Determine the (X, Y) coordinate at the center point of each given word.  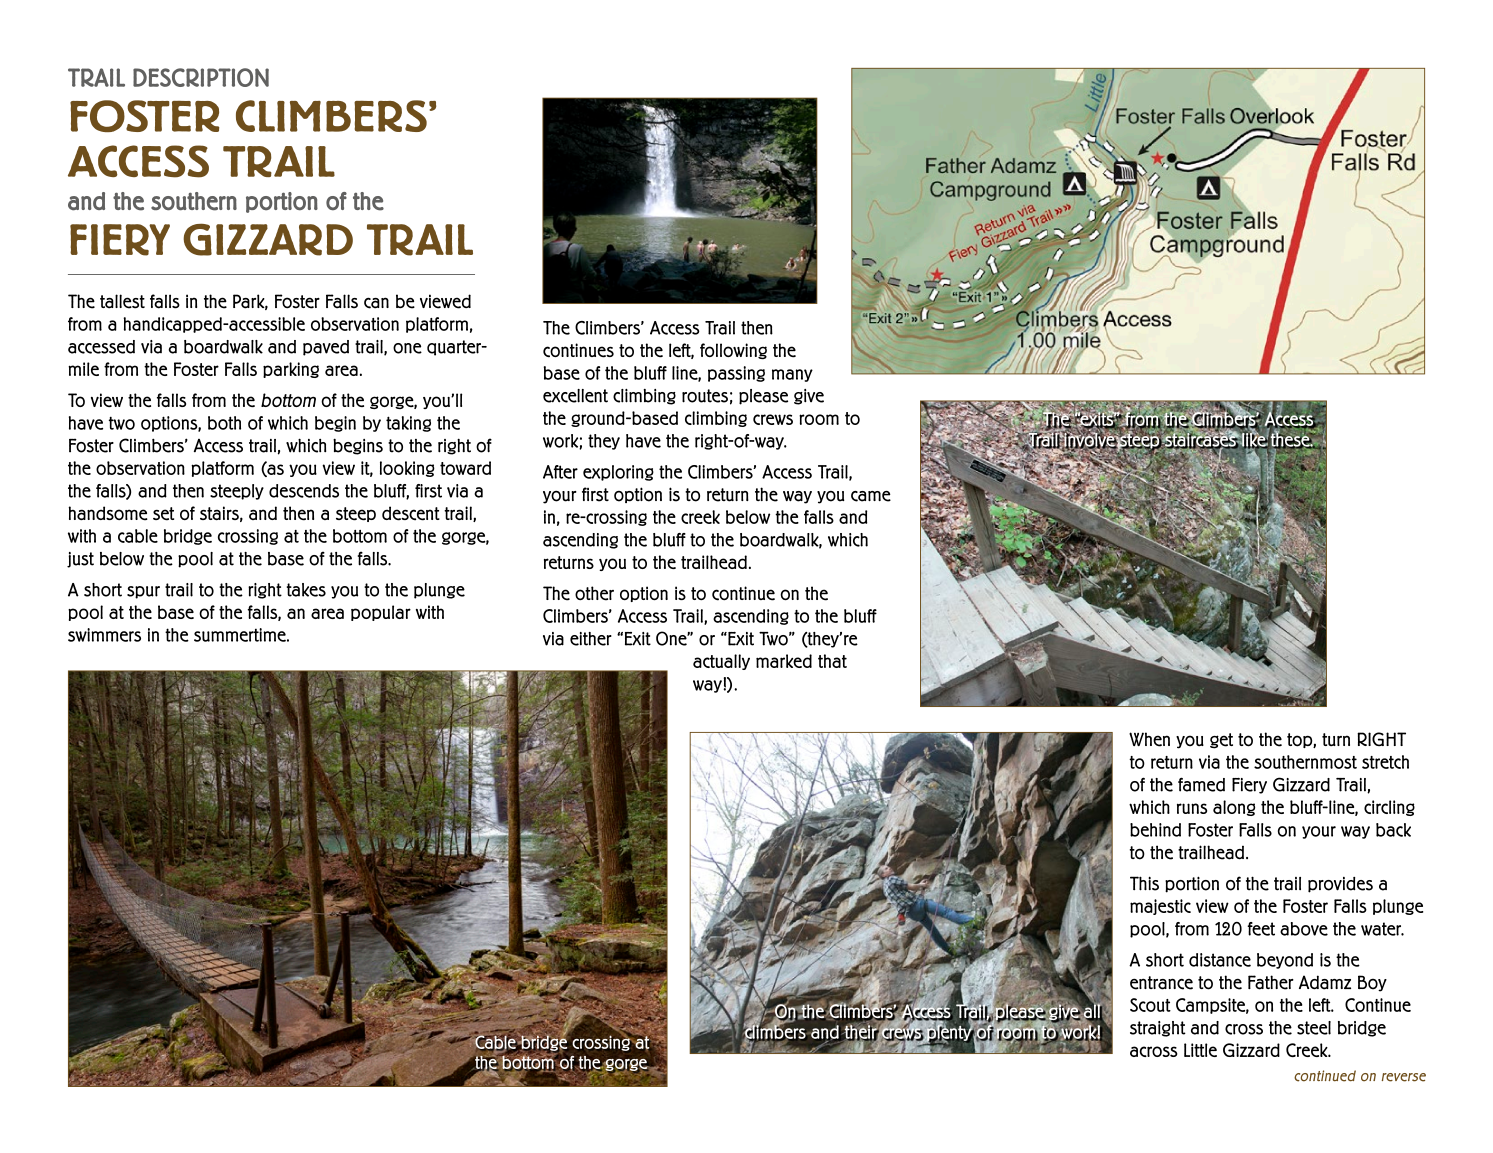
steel (1314, 1028)
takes (306, 590)
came (871, 496)
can (376, 303)
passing (736, 374)
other (594, 593)
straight (1158, 1029)
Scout (1150, 1005)
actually (721, 662)
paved (326, 348)
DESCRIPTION (201, 77)
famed (1201, 784)
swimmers (104, 635)
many (792, 375)
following (733, 351)
